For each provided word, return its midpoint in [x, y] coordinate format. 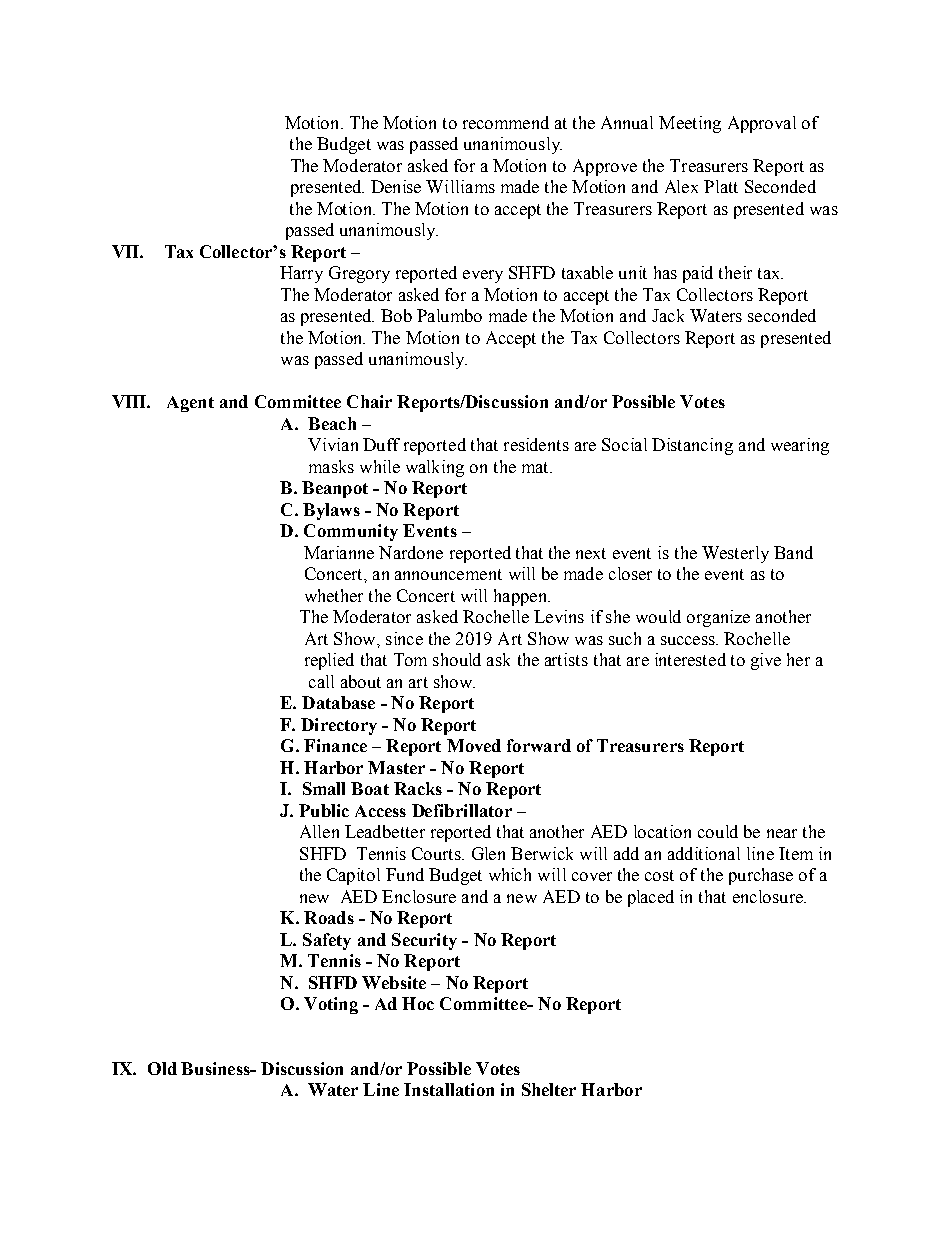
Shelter [549, 1089]
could [718, 831]
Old [162, 1068]
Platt [721, 186]
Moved [474, 745]
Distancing [692, 446]
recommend [506, 122]
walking [435, 468]
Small [324, 788]
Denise [396, 186]
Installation [449, 1089]
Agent [190, 404]
